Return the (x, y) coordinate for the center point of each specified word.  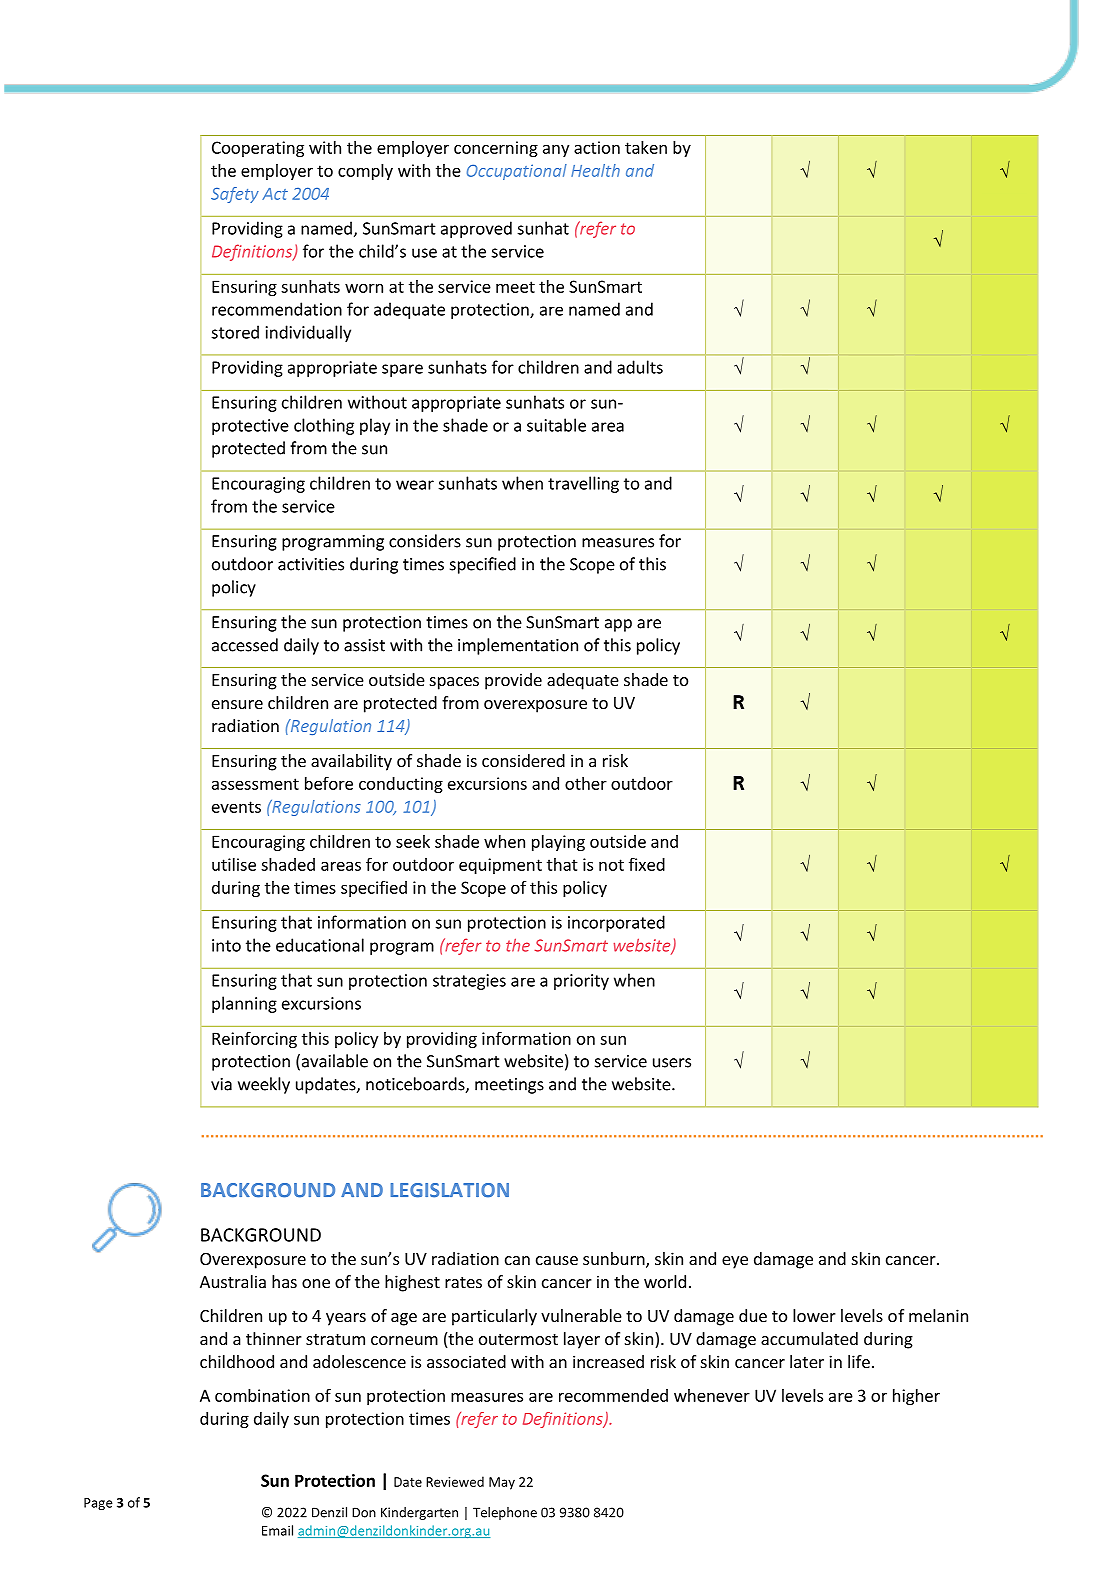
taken (646, 147)
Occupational (517, 172)
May (502, 1483)
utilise (234, 864)
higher (916, 1397)
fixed (647, 864)
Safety (235, 195)
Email (277, 1530)
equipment (500, 866)
